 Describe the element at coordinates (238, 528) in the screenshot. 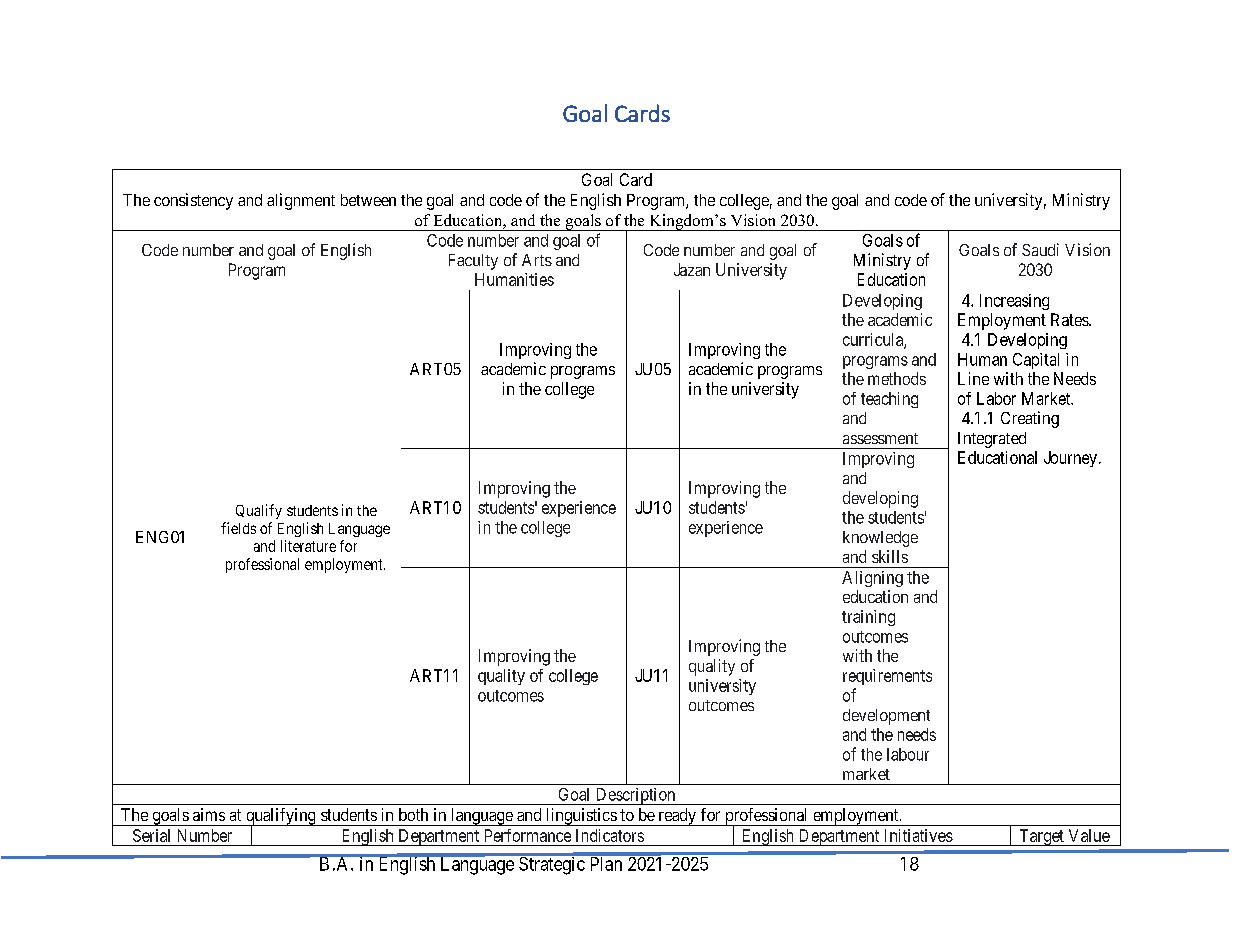

I see `fields` at that location.
